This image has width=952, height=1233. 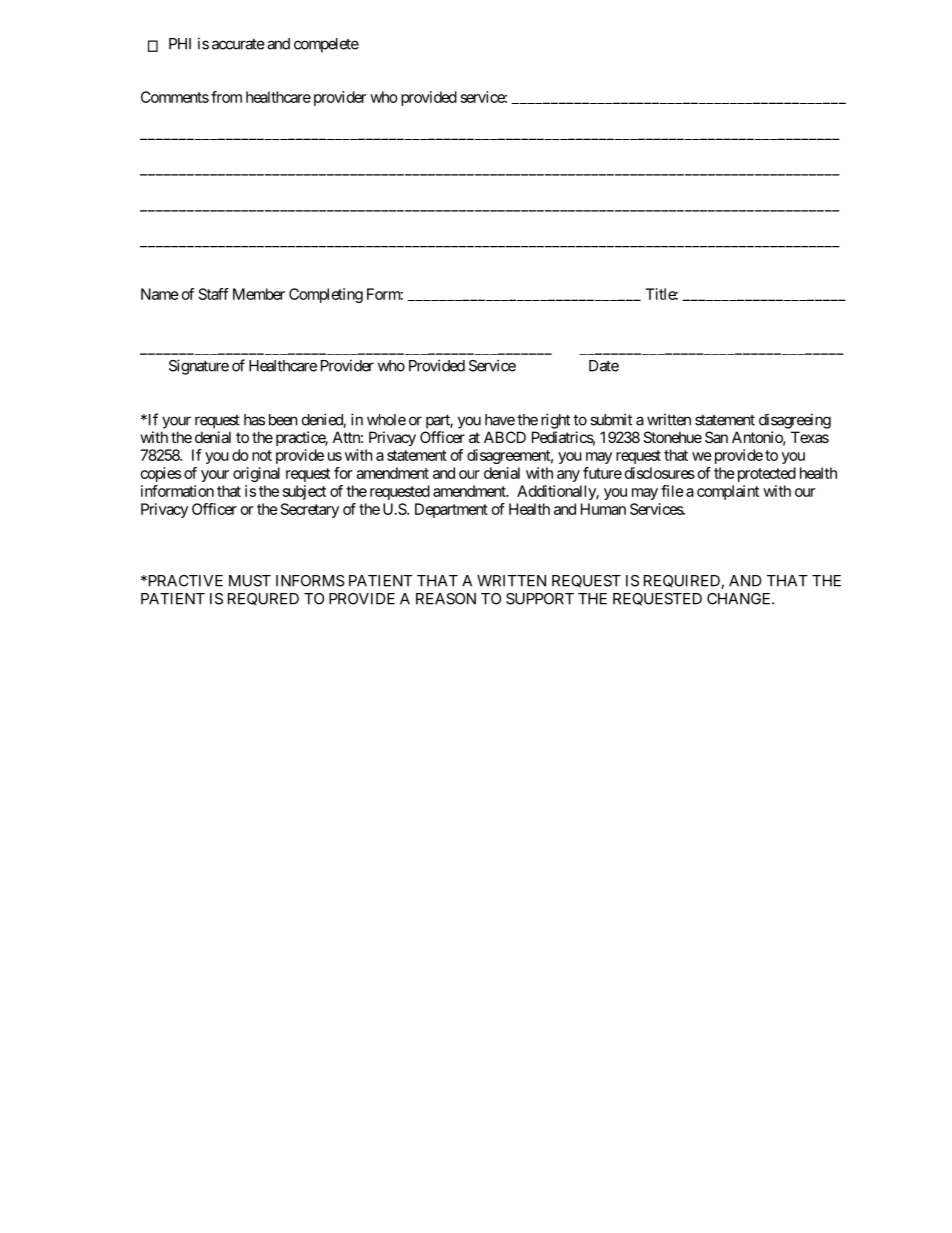 What do you see at coordinates (250, 581) in the image?
I see `MUST` at bounding box center [250, 581].
